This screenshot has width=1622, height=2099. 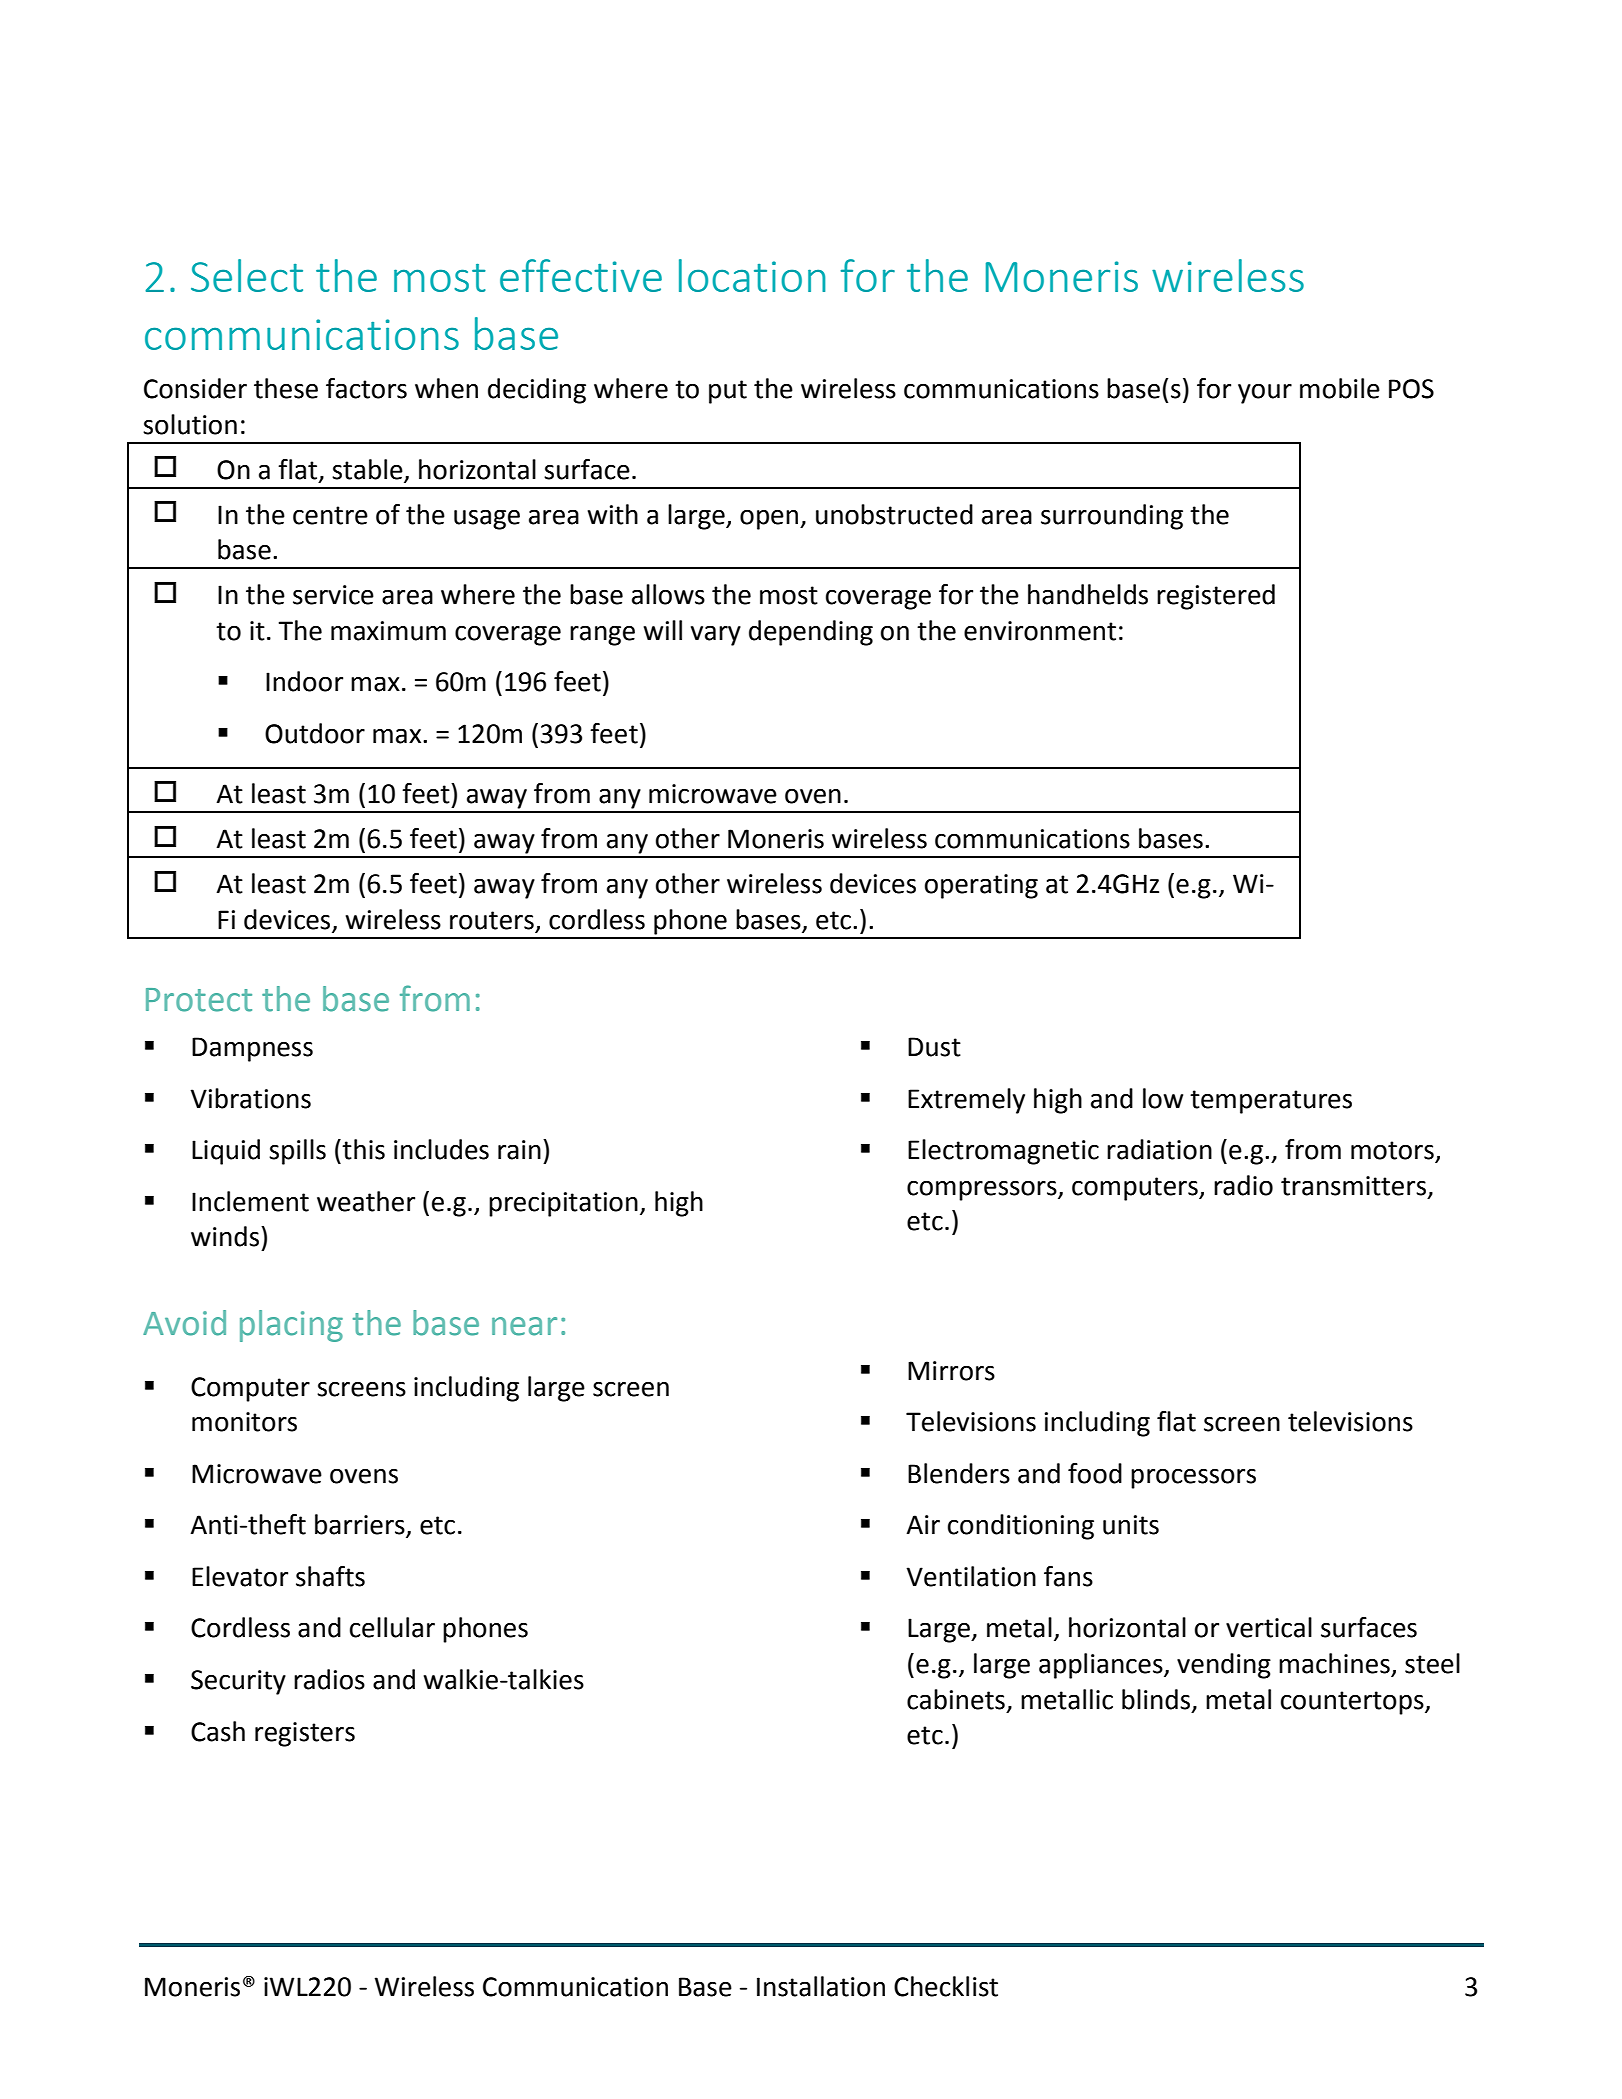 What do you see at coordinates (934, 1047) in the screenshot?
I see `Dust` at bounding box center [934, 1047].
